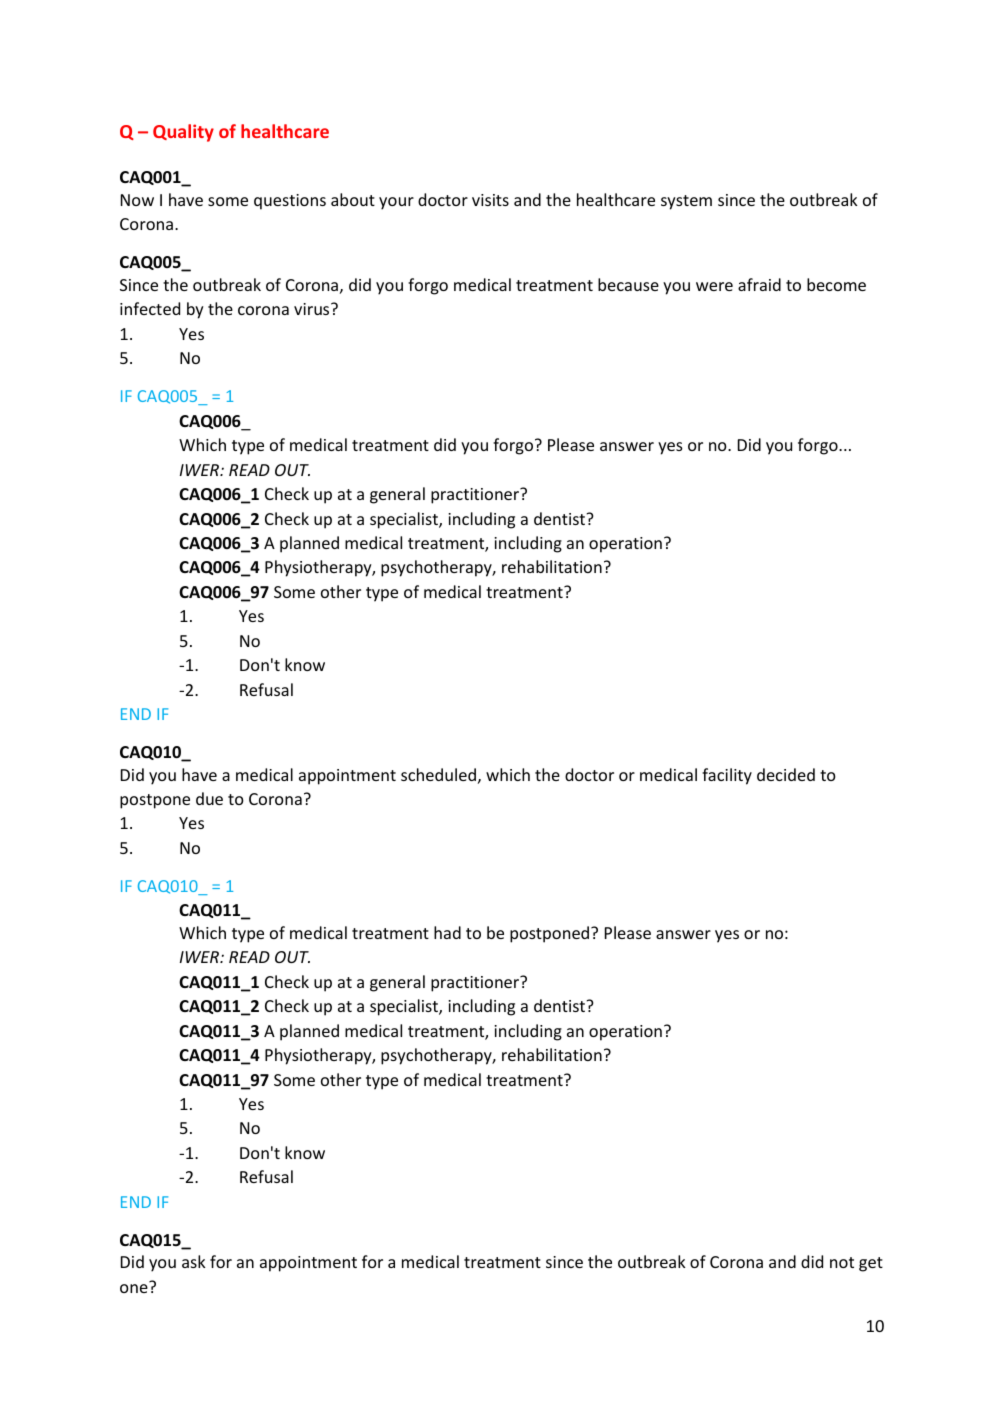  I want to click on infected, so click(150, 308).
